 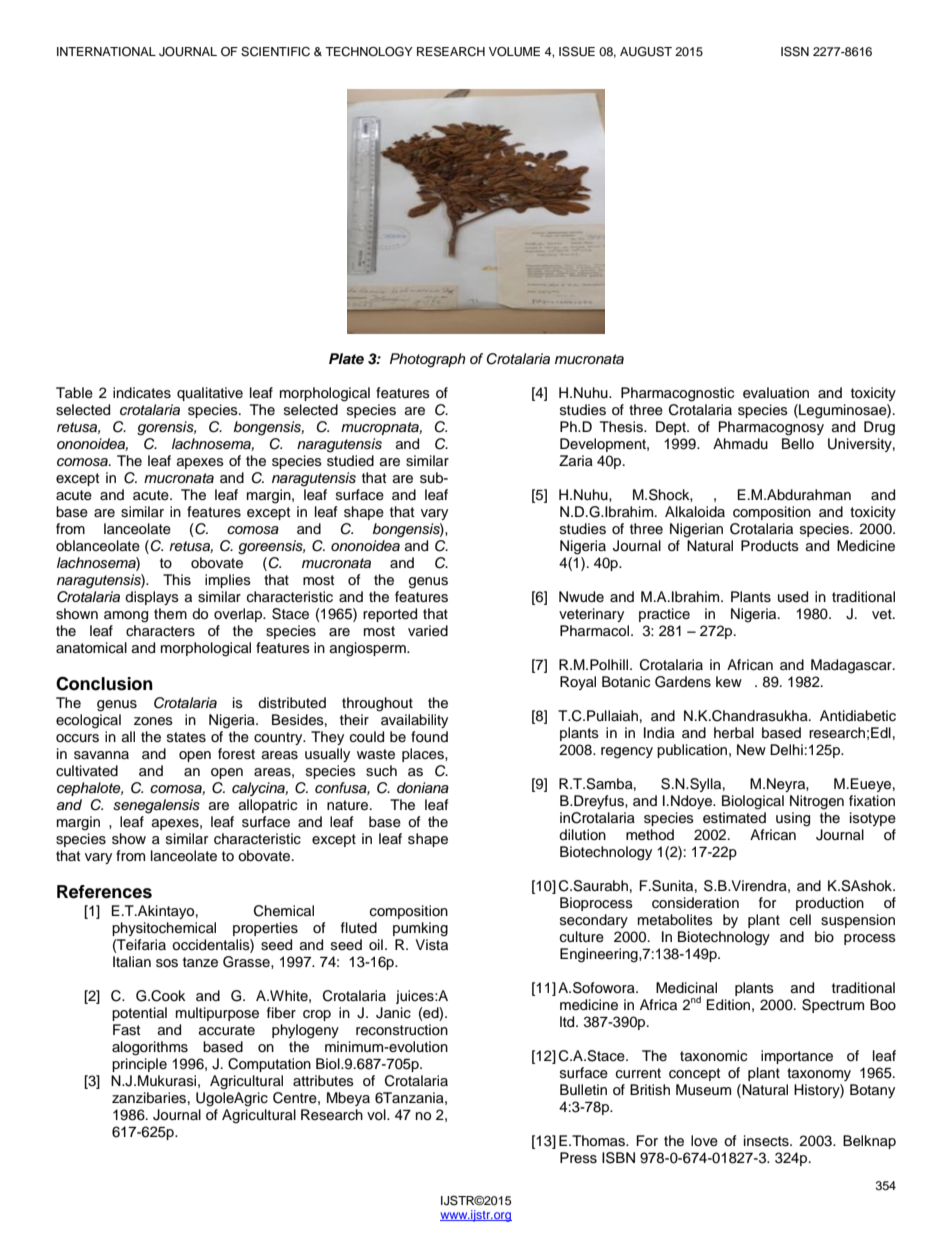 What do you see at coordinates (142, 393) in the screenshot?
I see `indicates` at bounding box center [142, 393].
